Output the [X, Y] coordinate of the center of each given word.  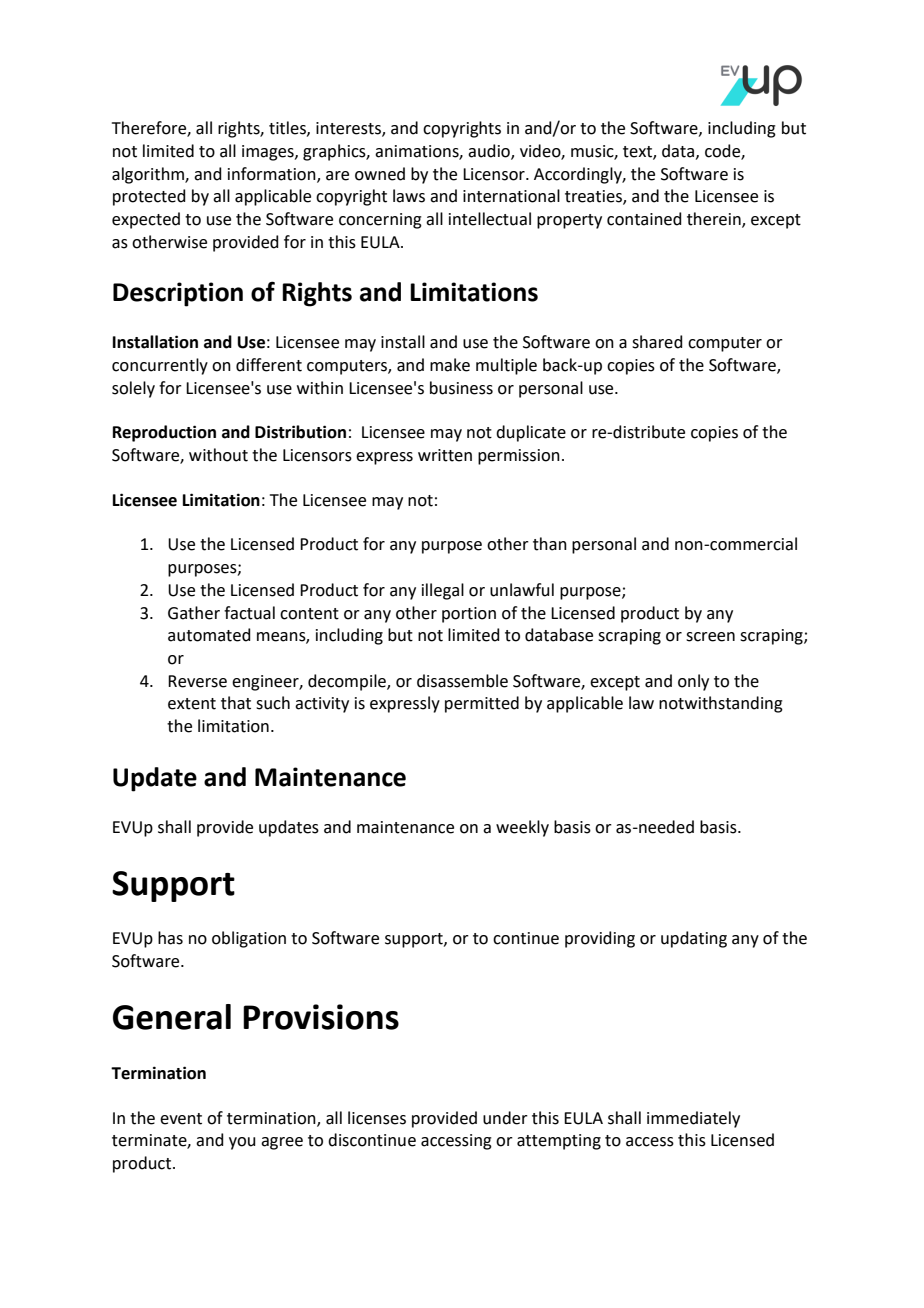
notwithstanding [721, 704]
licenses [377, 1118]
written [445, 455]
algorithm [149, 175]
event [181, 1119]
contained [644, 219]
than [550, 544]
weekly [522, 828]
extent [192, 704]
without [218, 455]
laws [409, 196]
